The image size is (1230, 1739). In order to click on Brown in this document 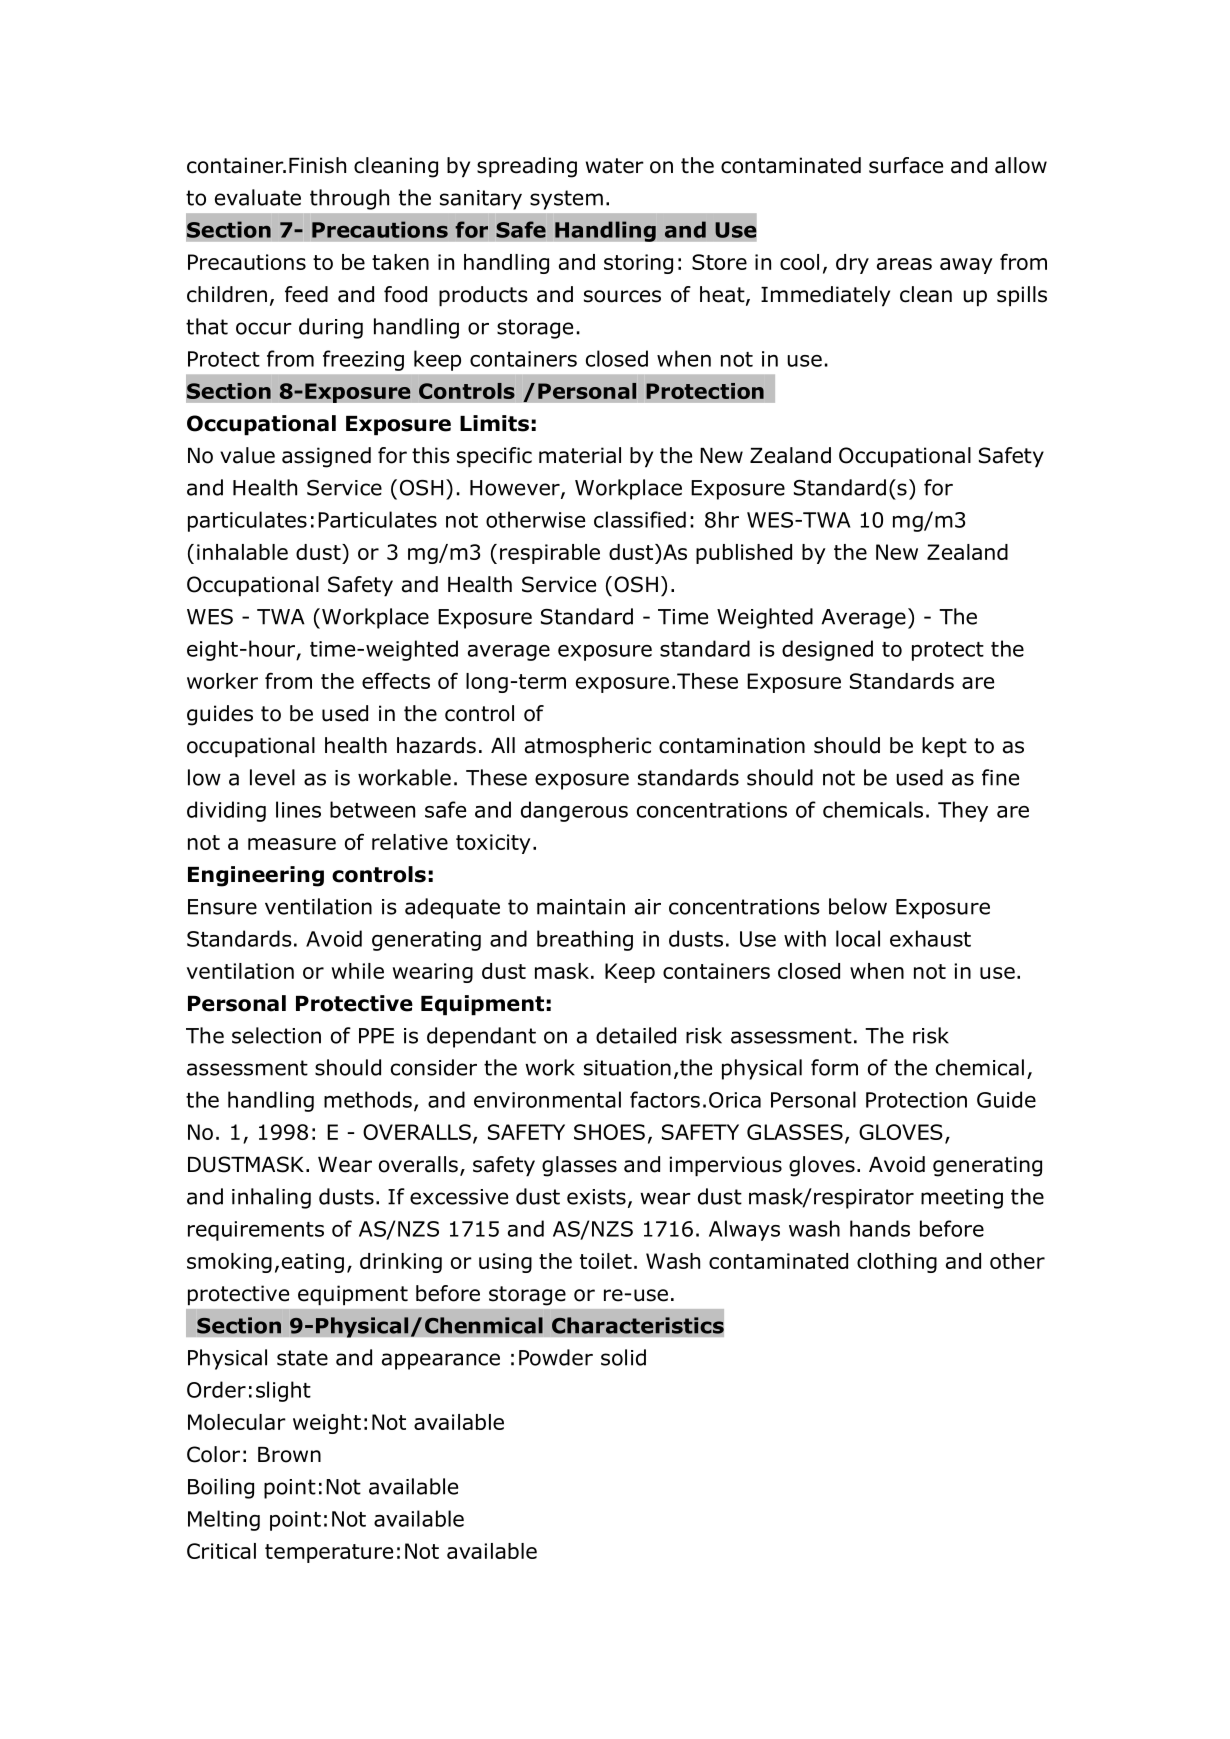, I will do `click(289, 1455)`.
